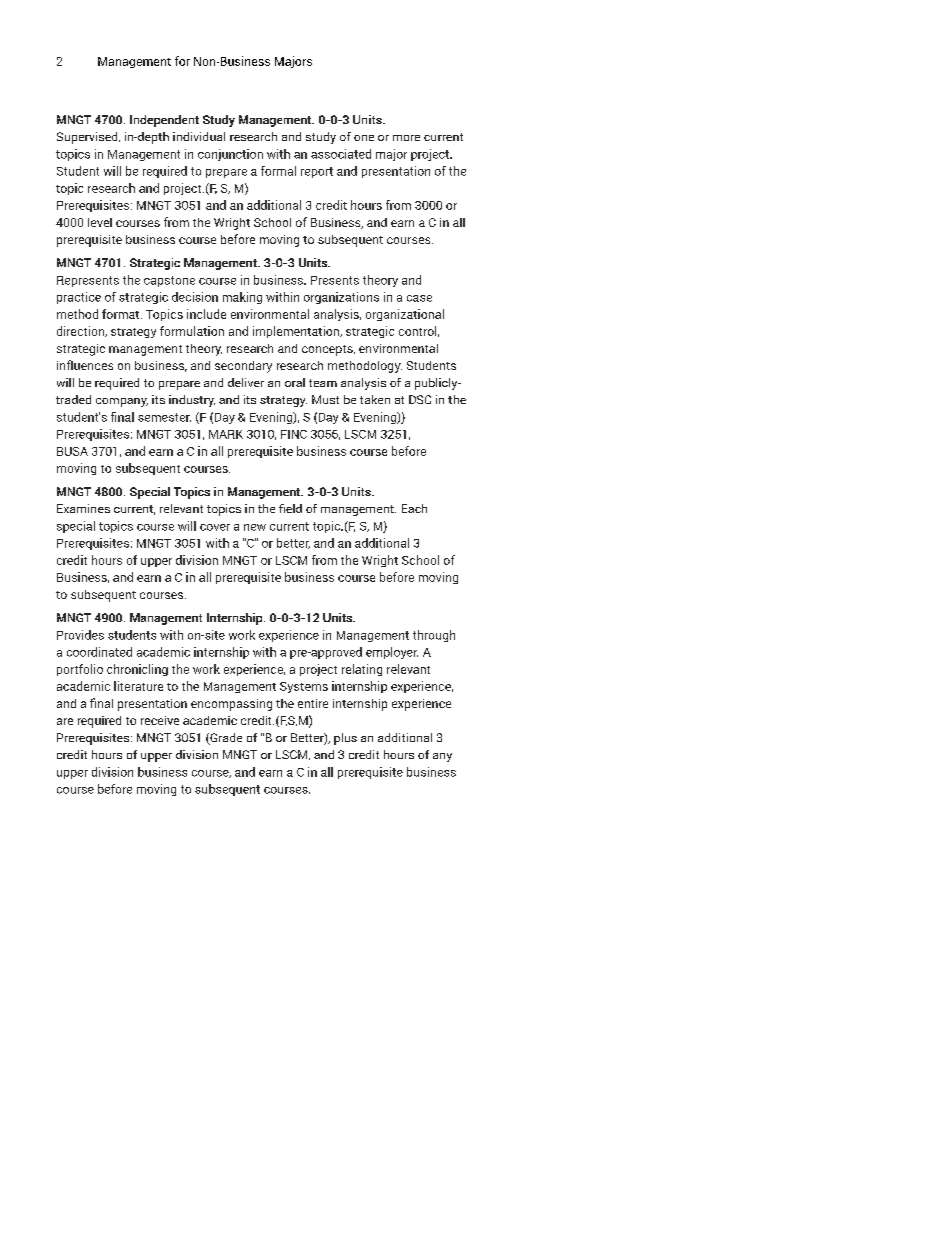  I want to click on more, so click(406, 138).
